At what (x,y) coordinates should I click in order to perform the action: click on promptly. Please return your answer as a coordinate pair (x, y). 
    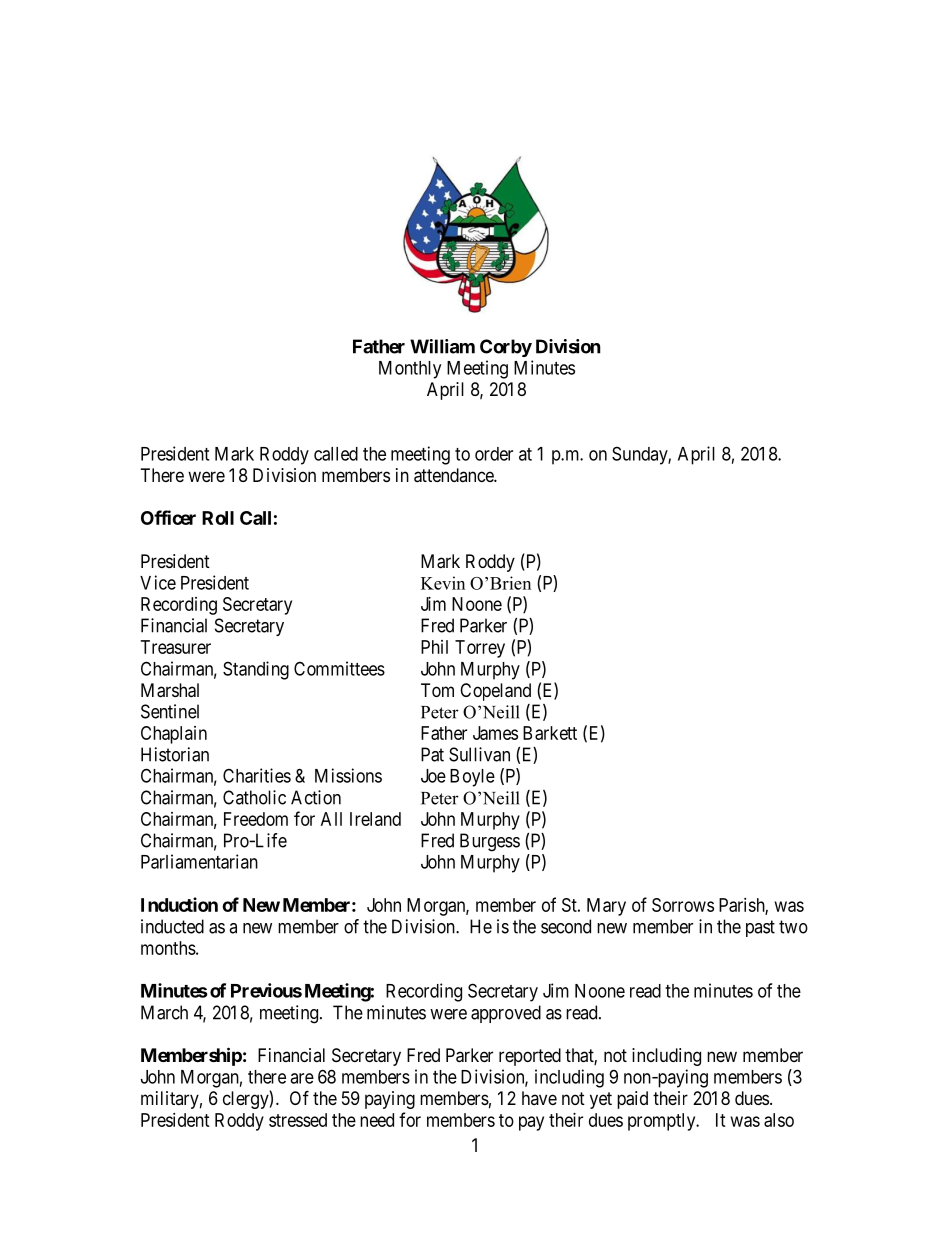
    Looking at the image, I should click on (663, 1122).
